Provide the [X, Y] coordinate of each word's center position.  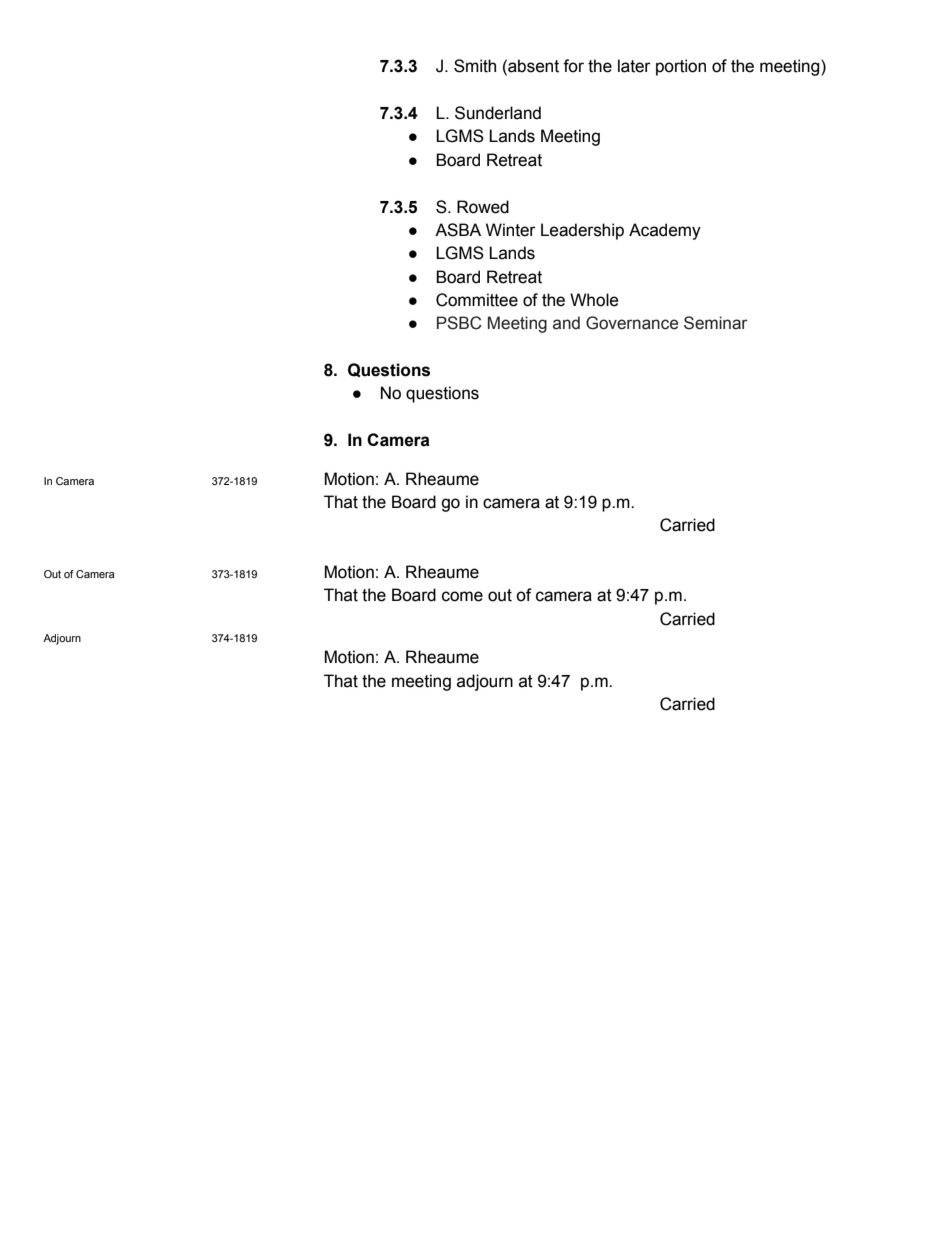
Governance [632, 323]
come [462, 596]
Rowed [483, 207]
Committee [477, 300]
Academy [665, 231]
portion [681, 67]
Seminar [715, 323]
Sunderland [498, 113]
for [573, 66]
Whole [594, 300]
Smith [475, 66]
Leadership [582, 231]
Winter [511, 230]
